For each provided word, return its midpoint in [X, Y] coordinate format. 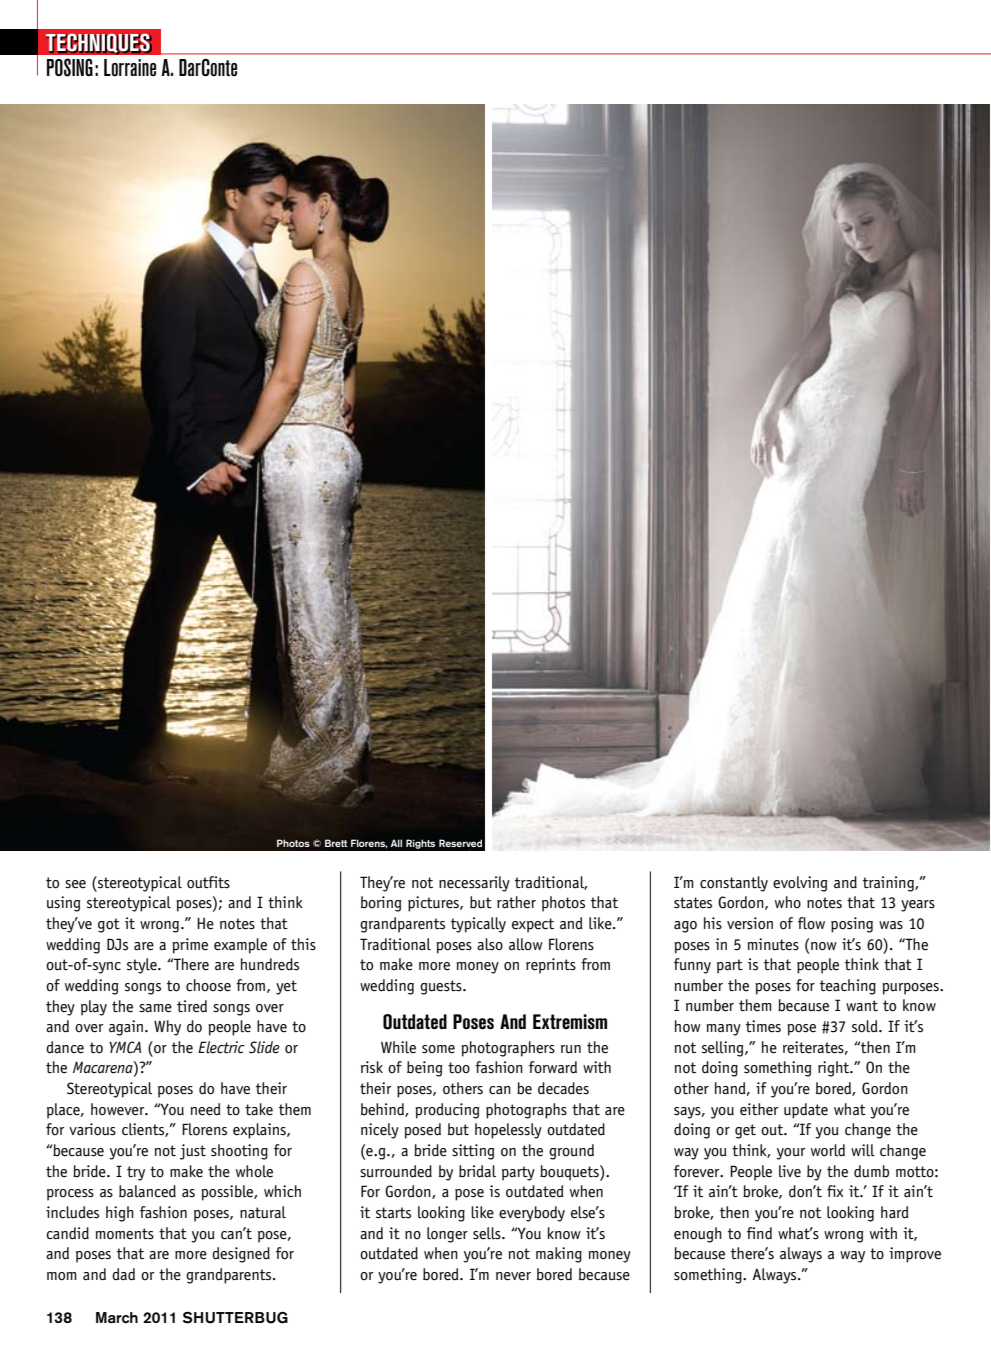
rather [516, 902]
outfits [208, 882]
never [513, 1276]
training [889, 884]
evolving [800, 884]
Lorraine [130, 68]
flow [811, 923]
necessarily [474, 884]
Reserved [460, 843]
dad [123, 1274]
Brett [336, 843]
